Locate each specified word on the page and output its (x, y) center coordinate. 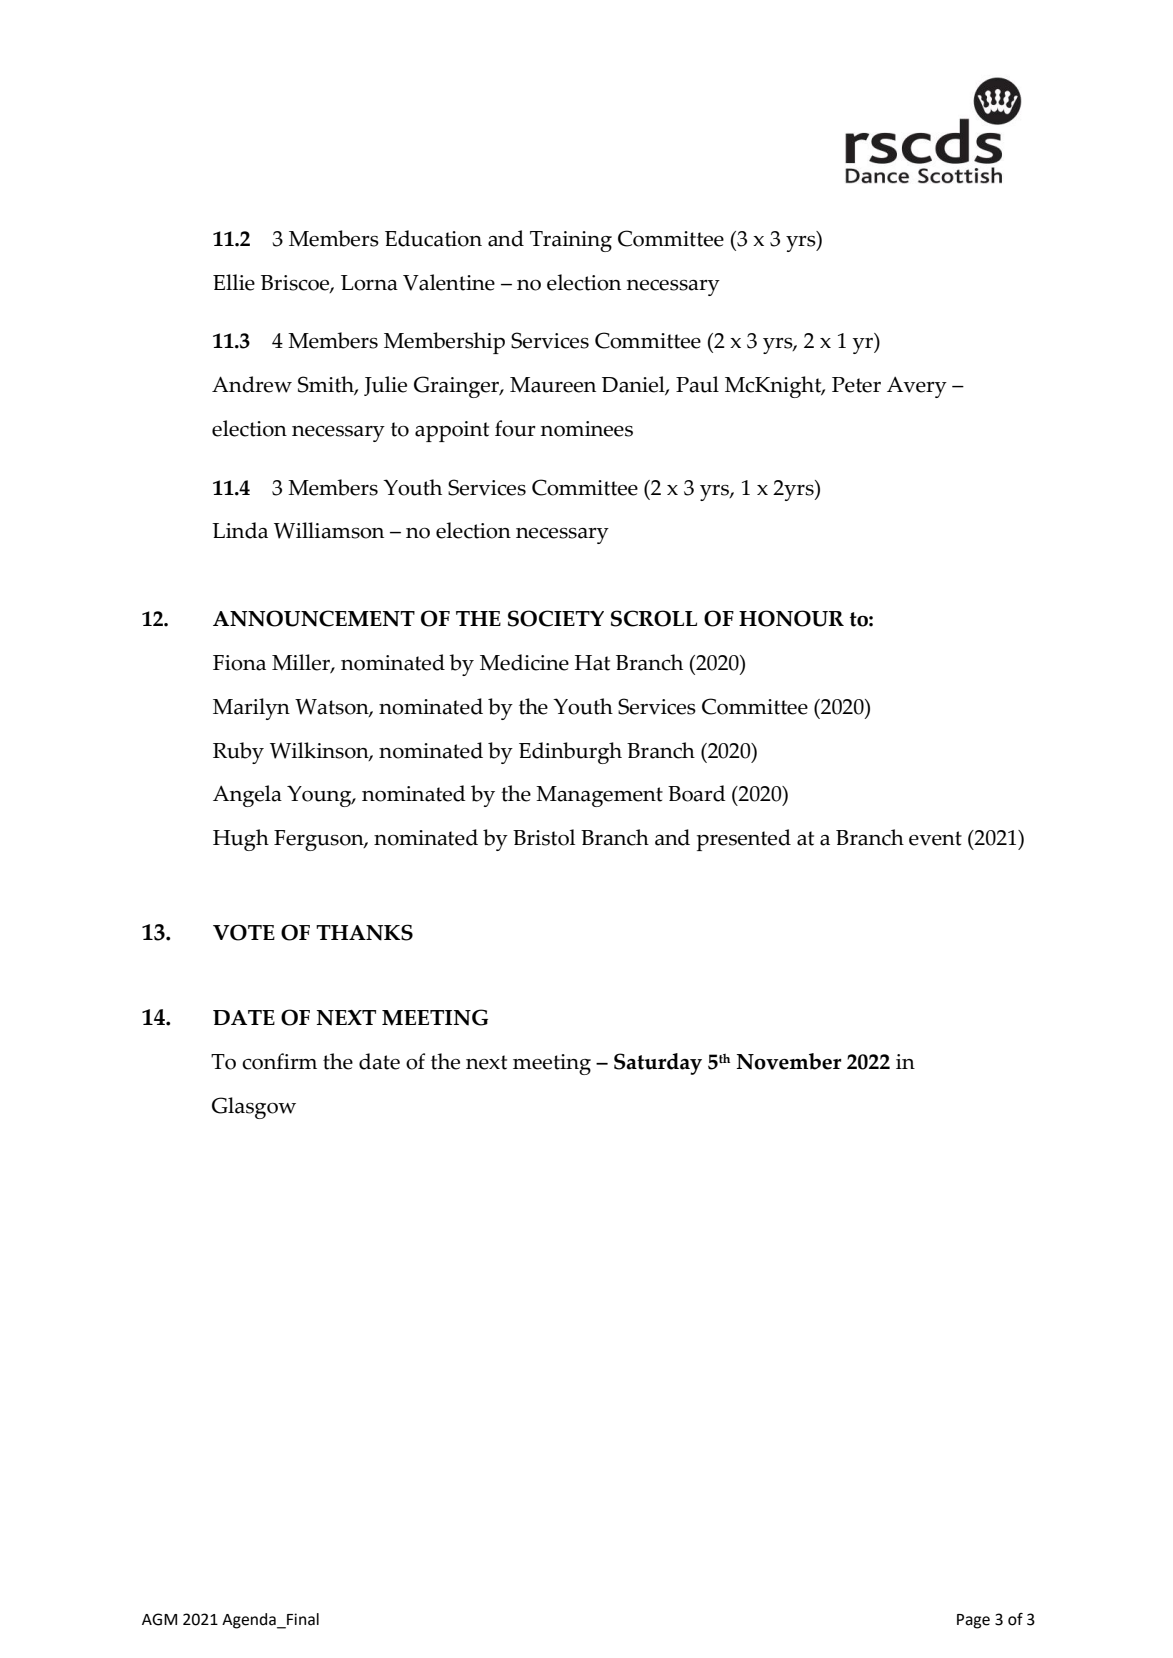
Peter (856, 385)
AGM (159, 1619)
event (935, 838)
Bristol (544, 837)
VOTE (244, 932)
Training (571, 241)
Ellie (234, 282)
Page (973, 1621)
